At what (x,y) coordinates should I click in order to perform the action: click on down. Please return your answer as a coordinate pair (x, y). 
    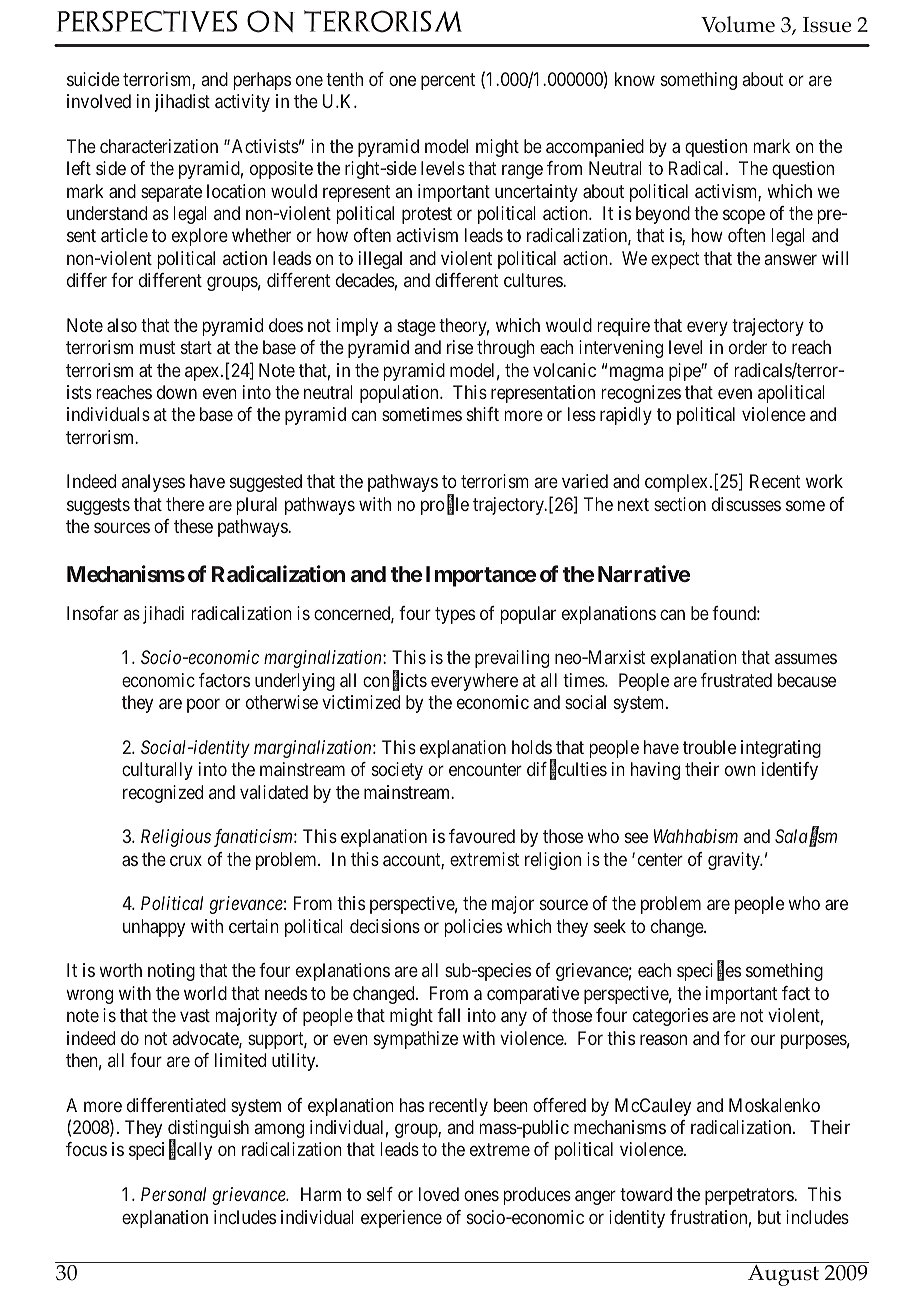
    Looking at the image, I should click on (177, 392).
